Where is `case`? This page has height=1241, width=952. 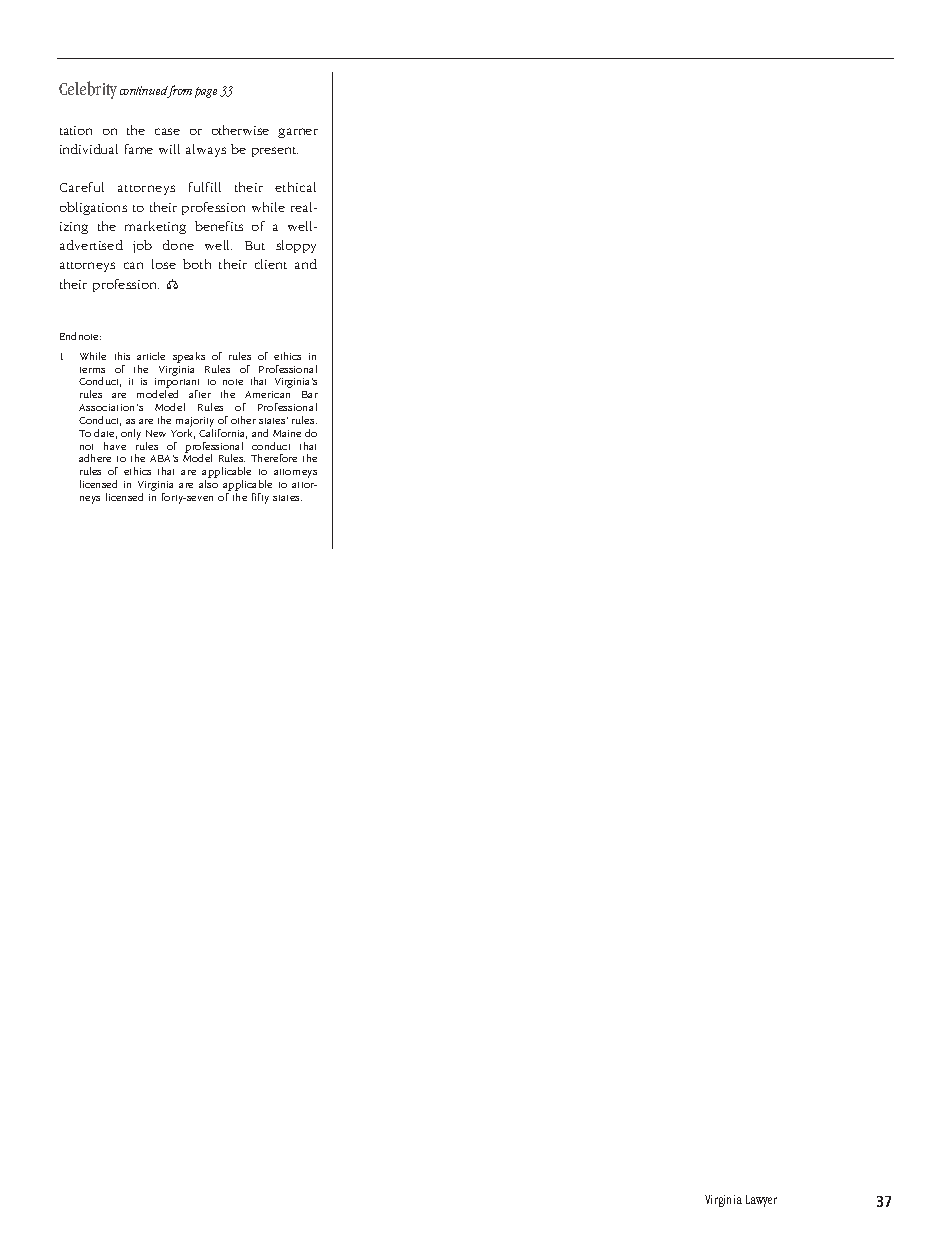 case is located at coordinates (167, 131).
